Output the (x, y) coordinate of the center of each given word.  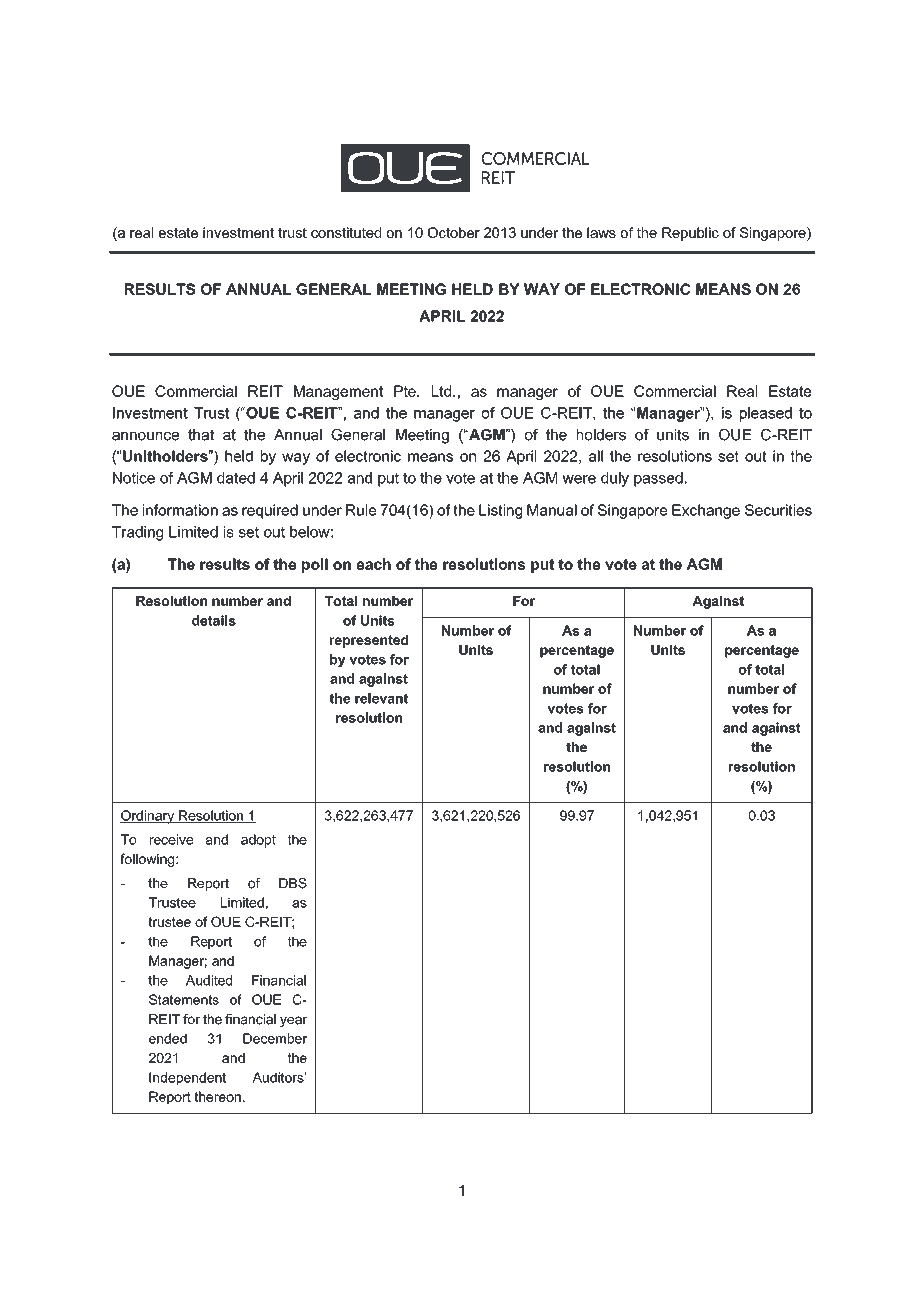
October (454, 232)
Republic (690, 234)
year (294, 1021)
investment (238, 232)
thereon (217, 1096)
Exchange (706, 511)
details (214, 620)
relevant (381, 698)
